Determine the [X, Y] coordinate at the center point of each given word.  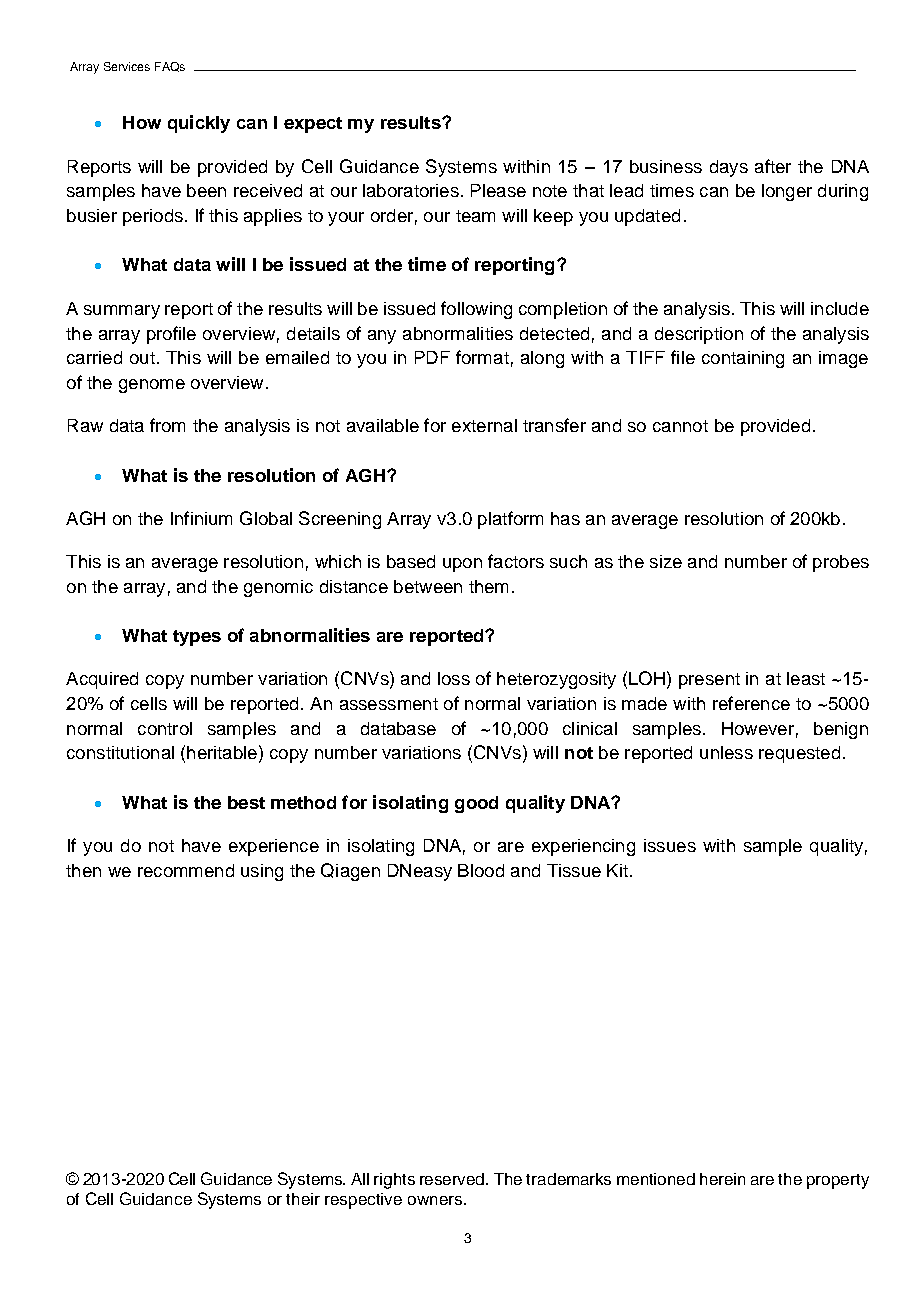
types [197, 638]
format [482, 357]
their [303, 1199]
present [709, 681]
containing [743, 359]
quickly [199, 124]
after [773, 166]
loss [454, 678]
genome [152, 386]
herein [722, 1179]
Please [498, 190]
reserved [454, 1179]
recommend [186, 870]
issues [670, 845]
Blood [481, 870]
